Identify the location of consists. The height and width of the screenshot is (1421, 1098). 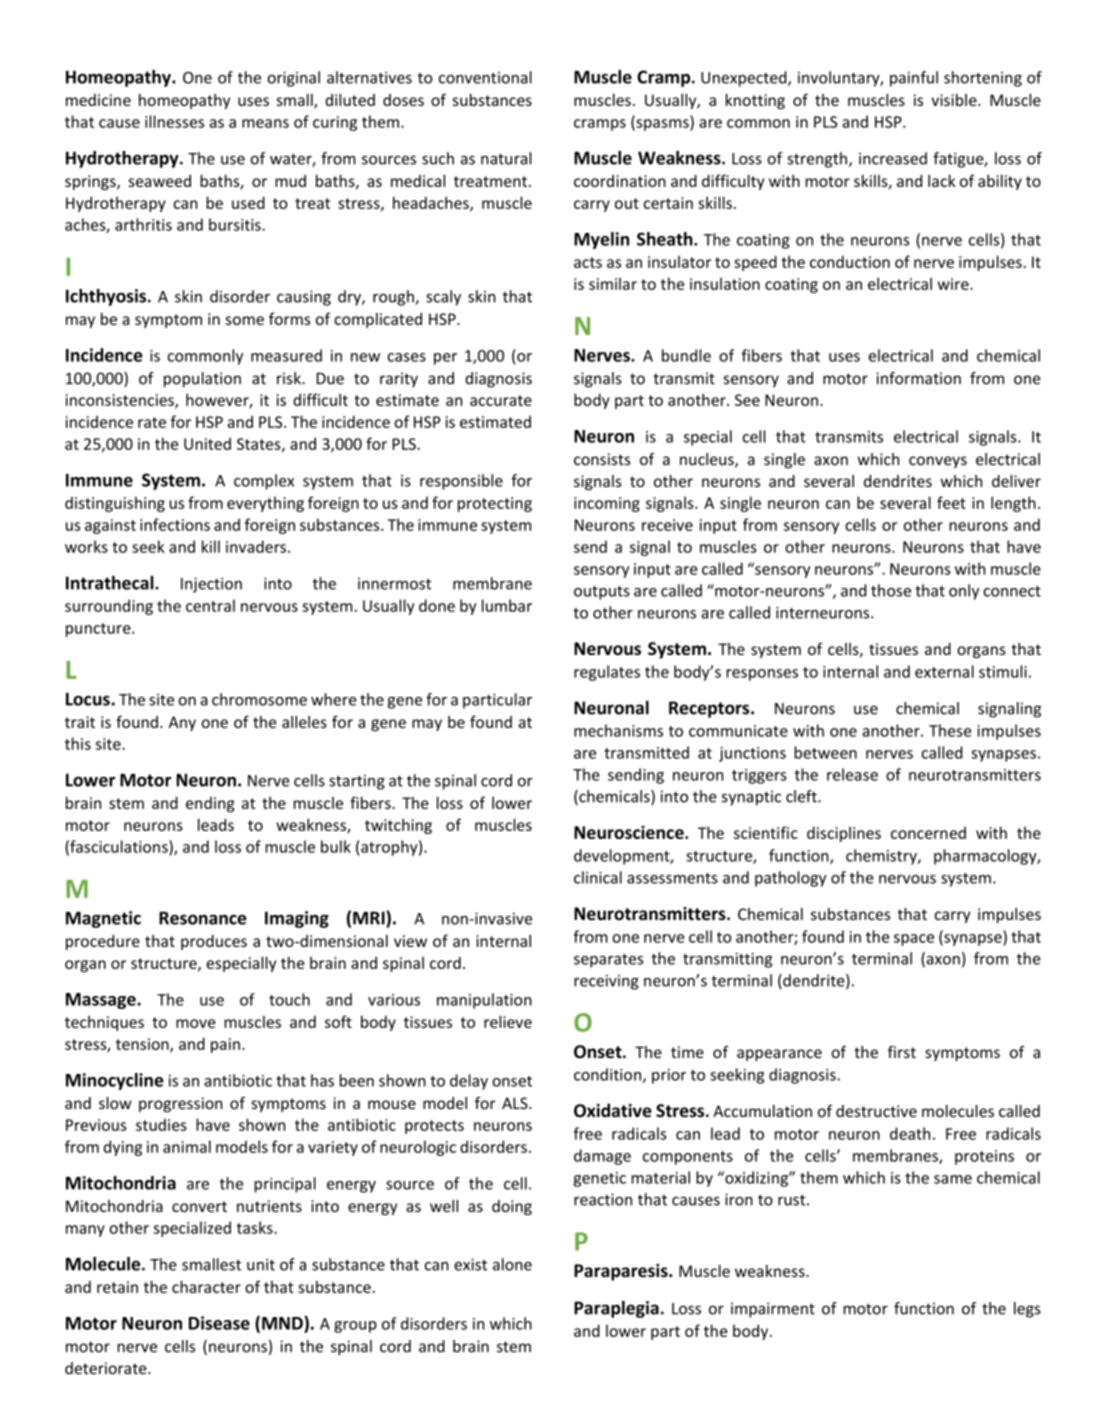
(602, 459).
